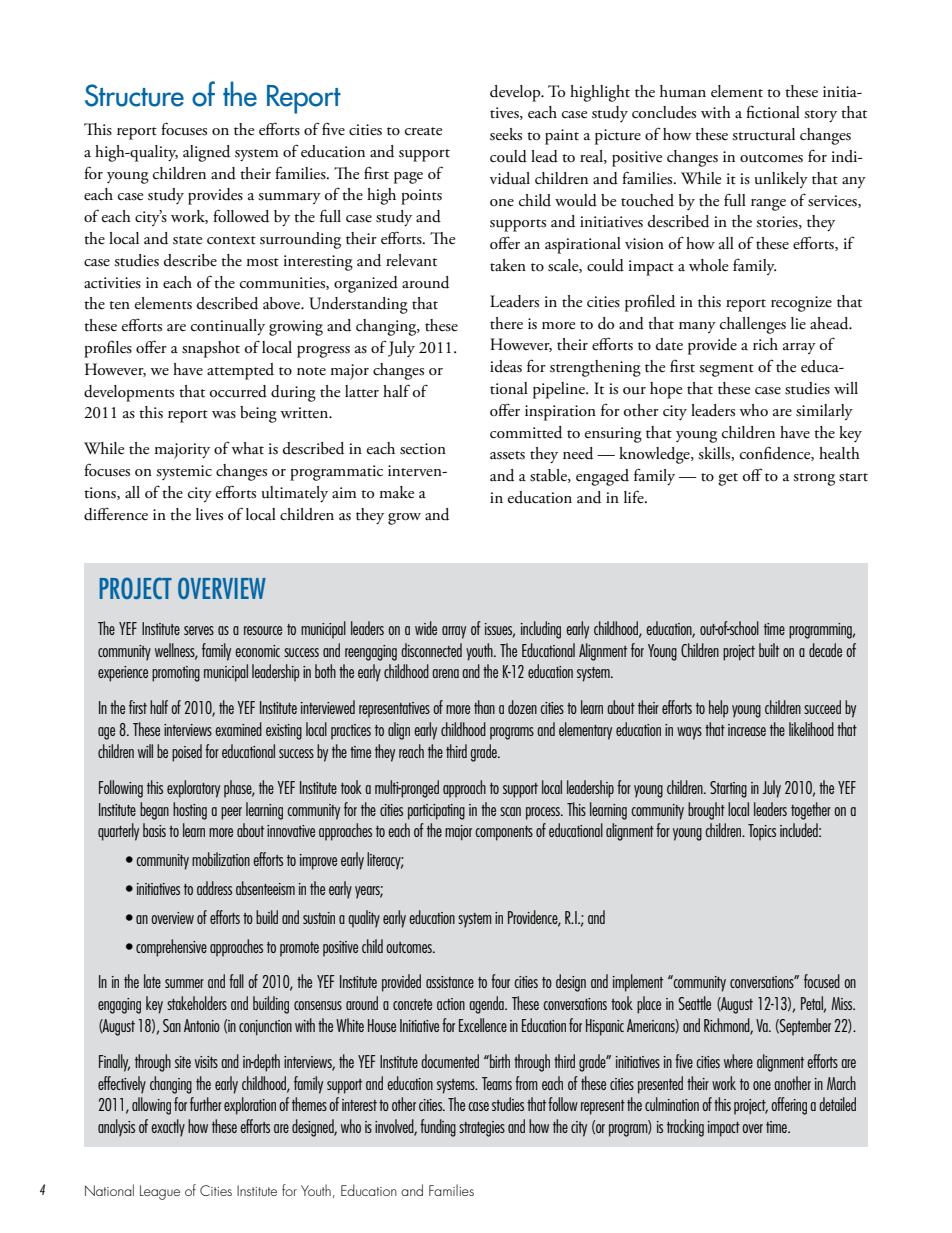 Image resolution: width=952 pixels, height=1233 pixels. What do you see at coordinates (507, 455) in the screenshot?
I see `assets` at bounding box center [507, 455].
